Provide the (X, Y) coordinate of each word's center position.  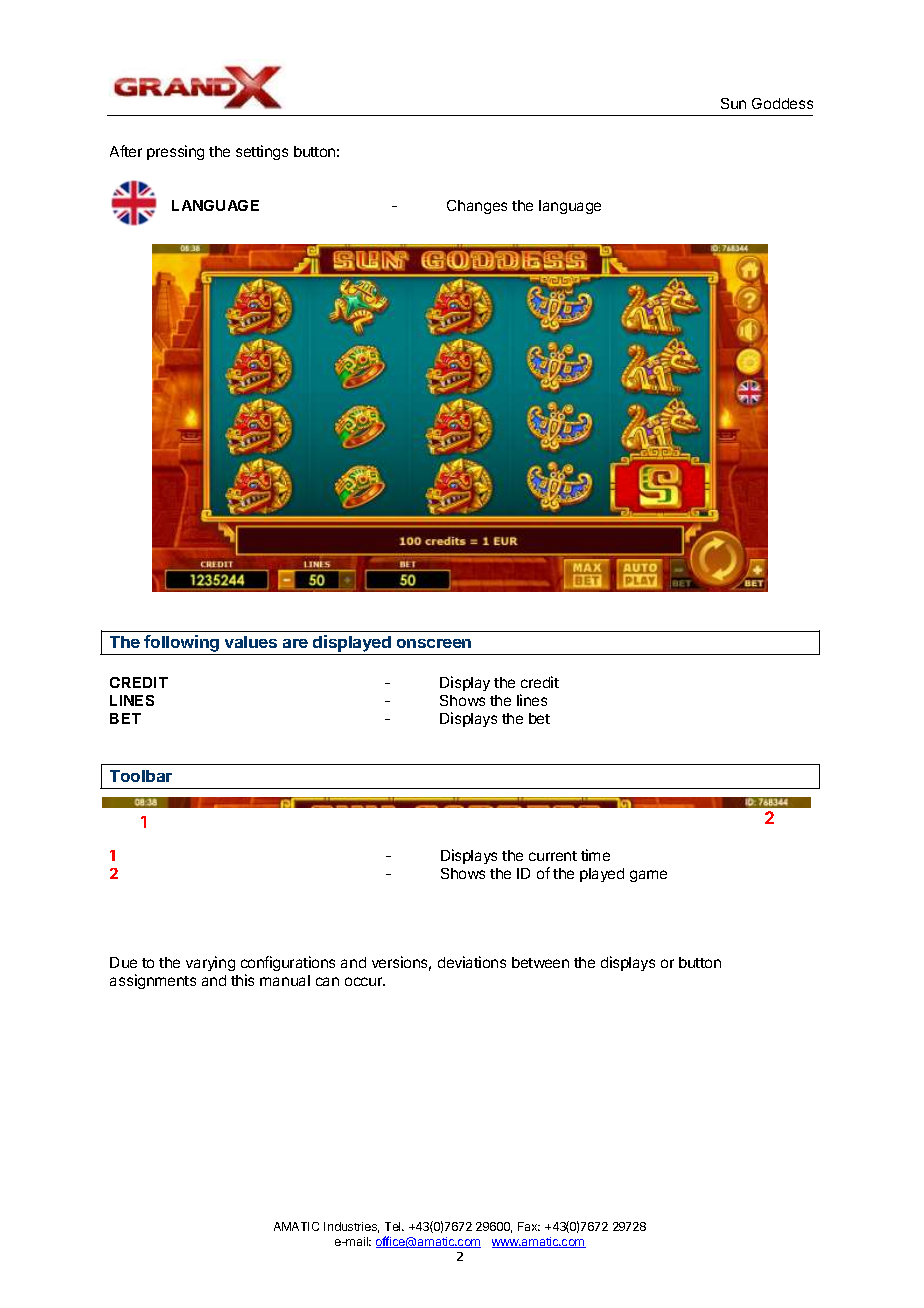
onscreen (434, 643)
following (182, 645)
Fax (529, 1226)
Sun (733, 103)
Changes (477, 207)
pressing (175, 152)
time (595, 855)
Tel (394, 1226)
